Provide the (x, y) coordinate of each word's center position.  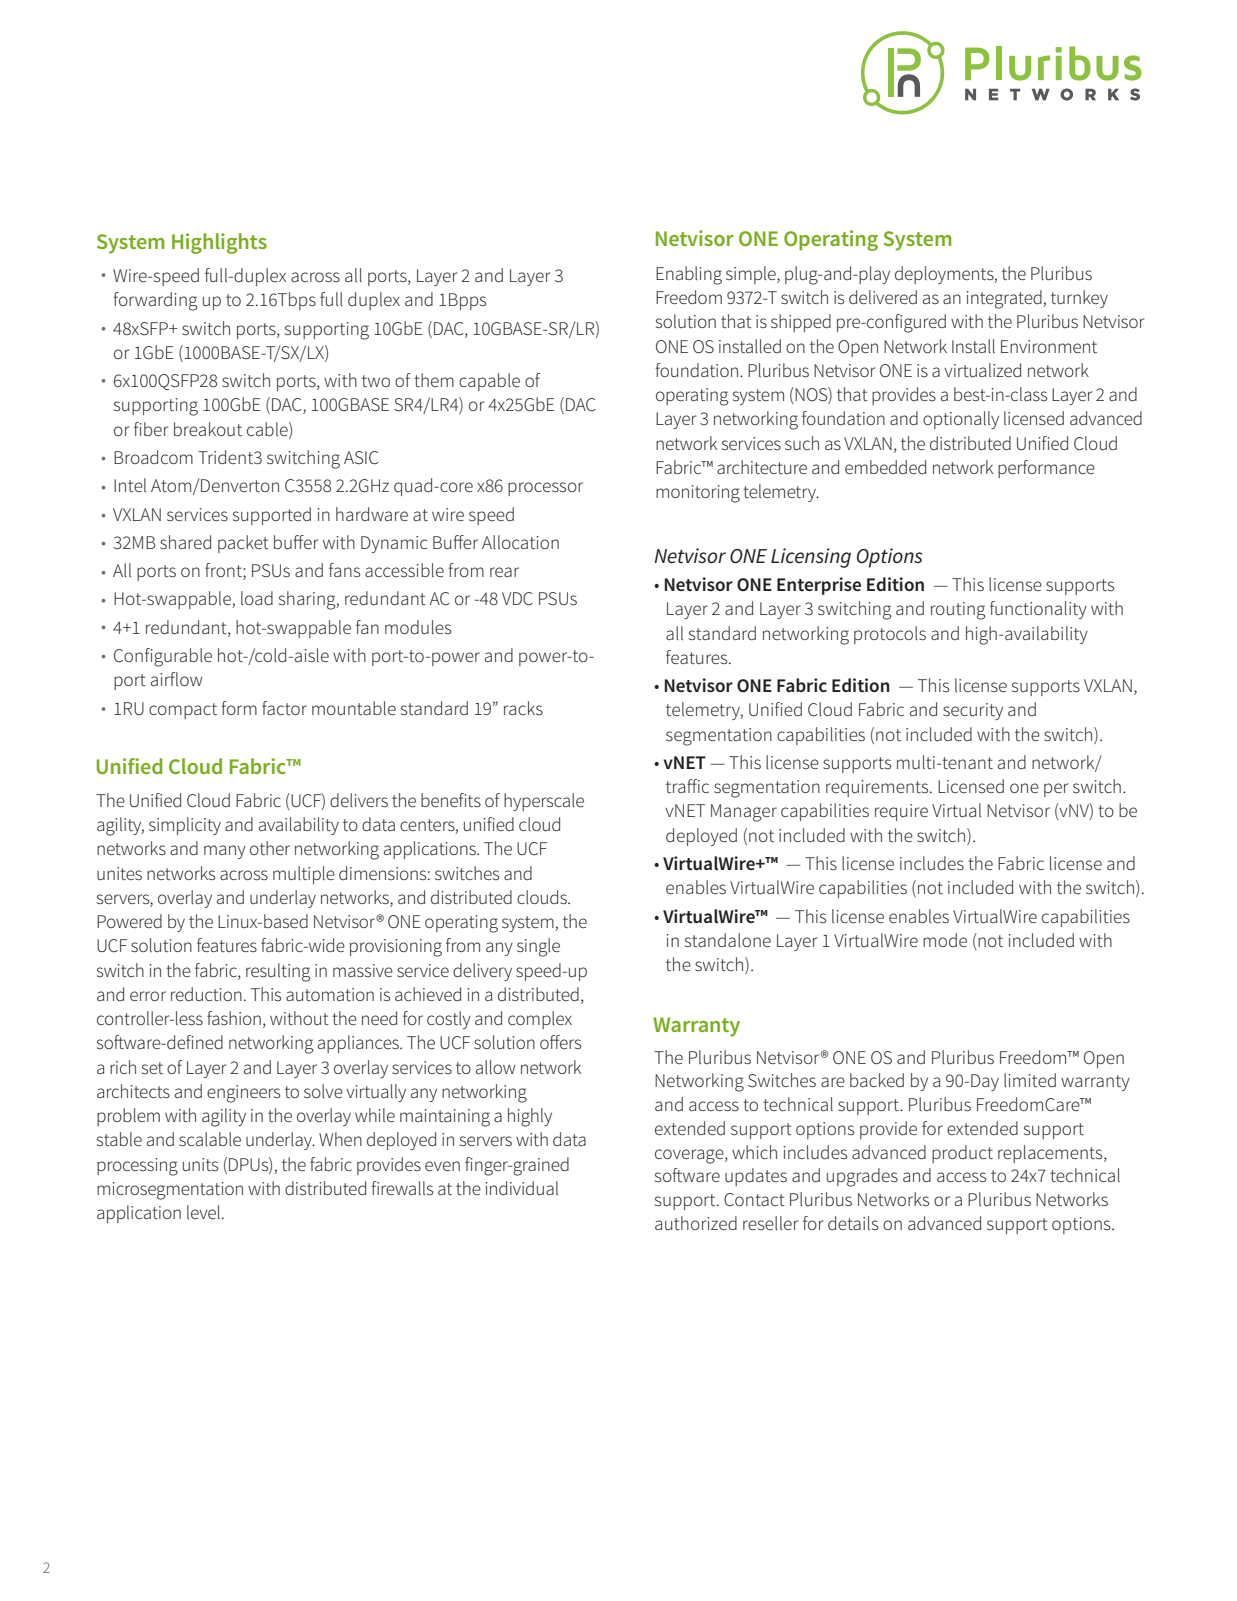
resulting (278, 972)
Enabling (689, 275)
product (962, 1154)
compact (183, 711)
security (973, 711)
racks (523, 708)
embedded (885, 467)
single (538, 947)
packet (243, 544)
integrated (1005, 299)
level (205, 1212)
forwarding (155, 301)
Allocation (520, 542)
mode (945, 940)
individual (522, 1188)
